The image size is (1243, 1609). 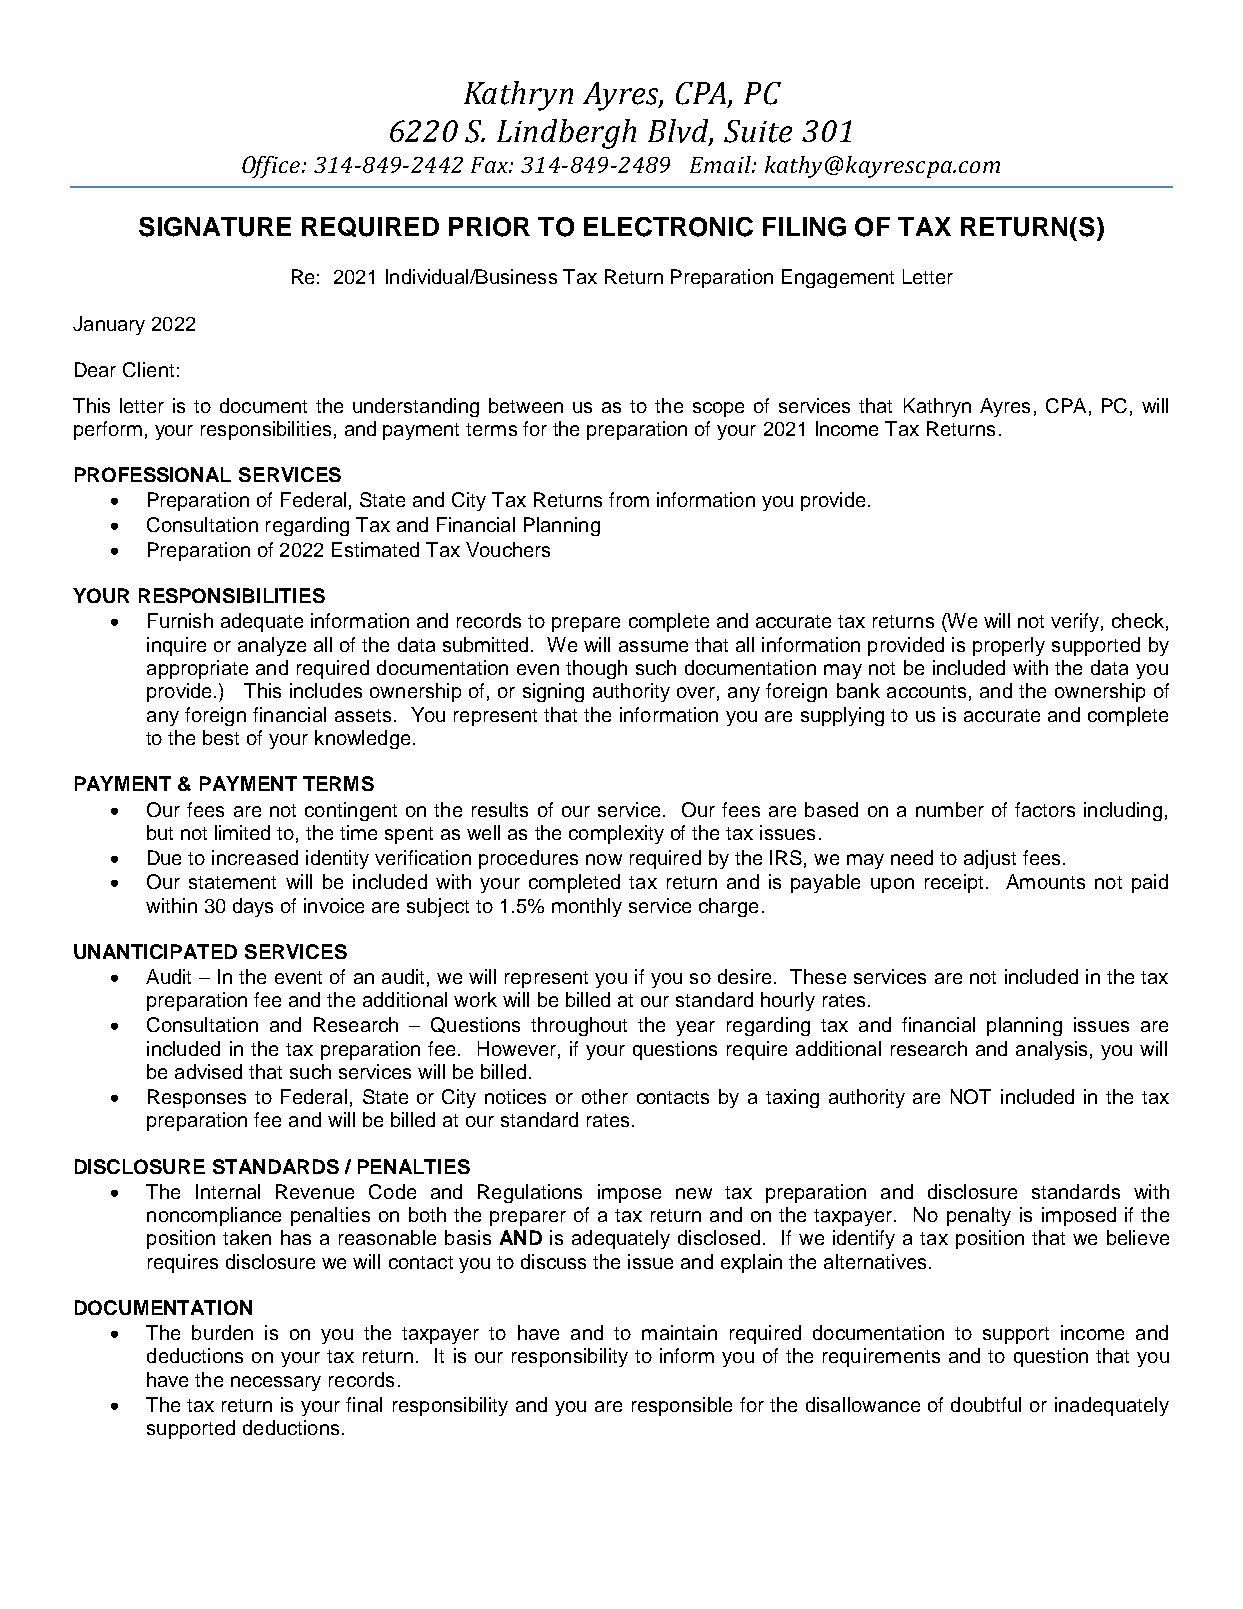 I want to click on best, so click(x=221, y=737).
